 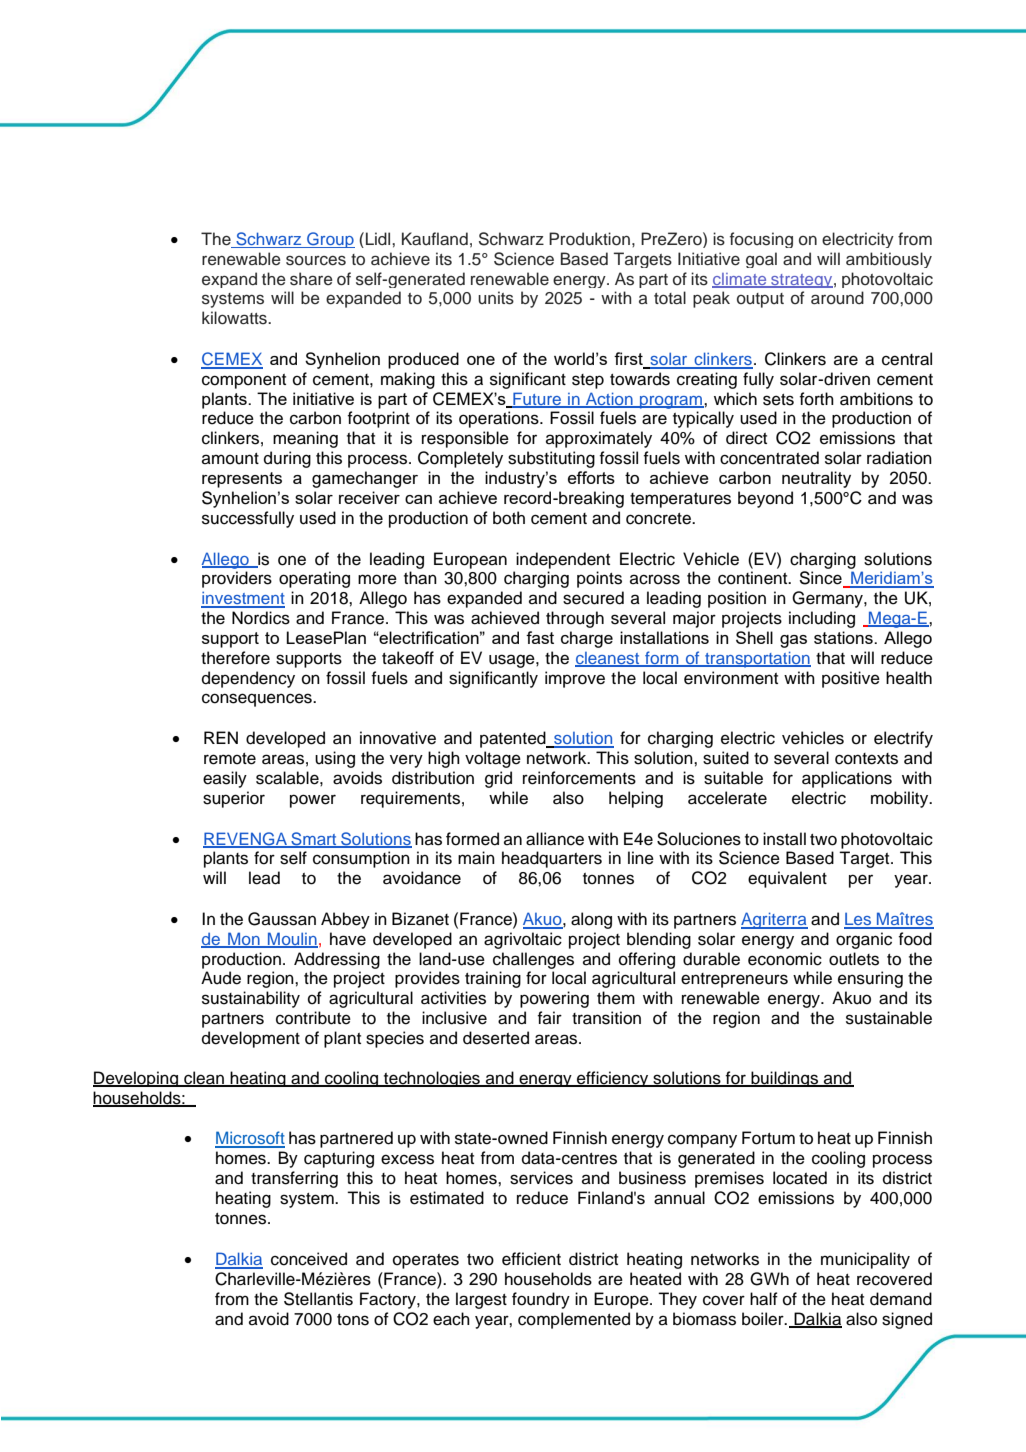 What do you see at coordinates (847, 779) in the screenshot?
I see `applications` at bounding box center [847, 779].
